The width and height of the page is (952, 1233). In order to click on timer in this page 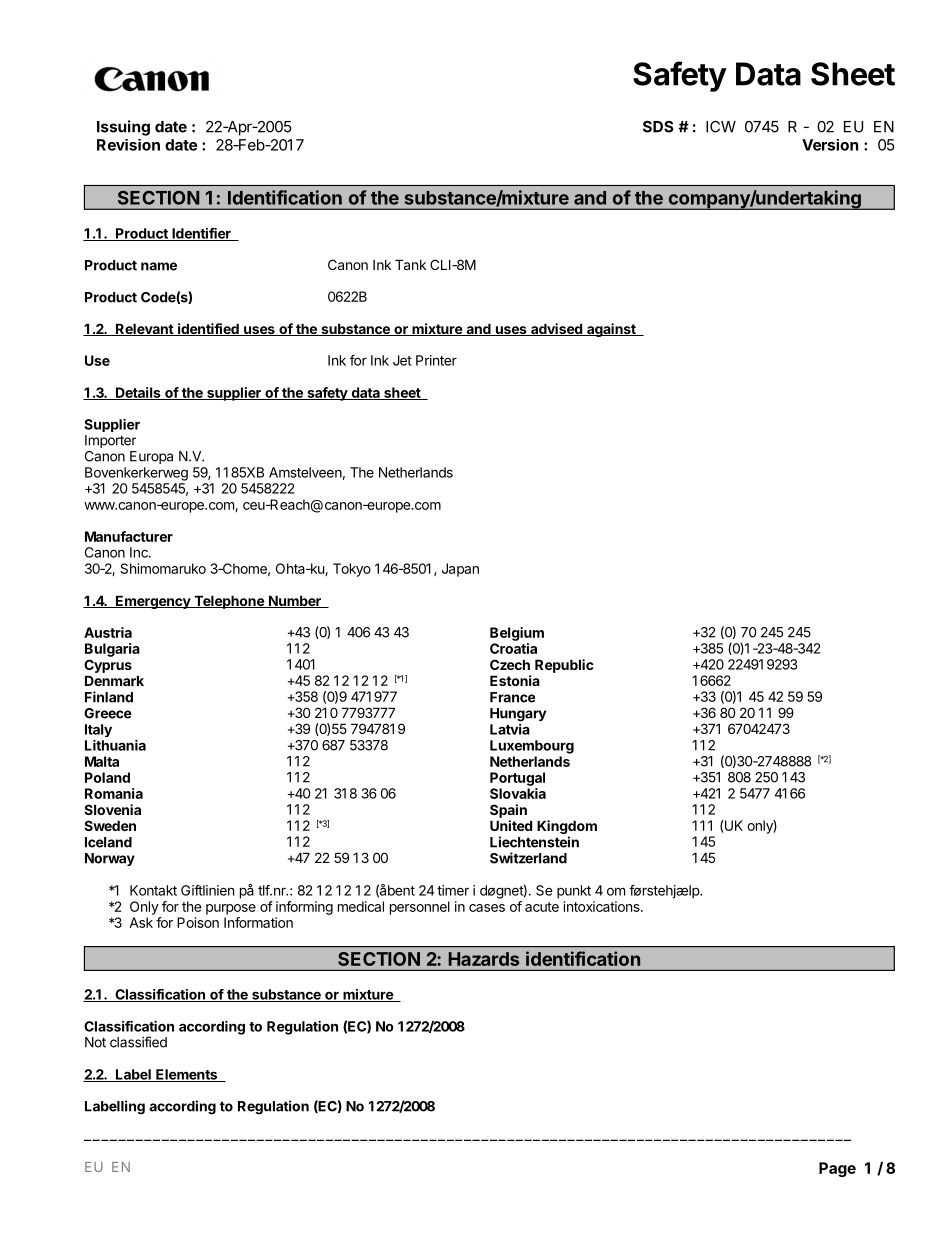, I will do `click(453, 890)`.
